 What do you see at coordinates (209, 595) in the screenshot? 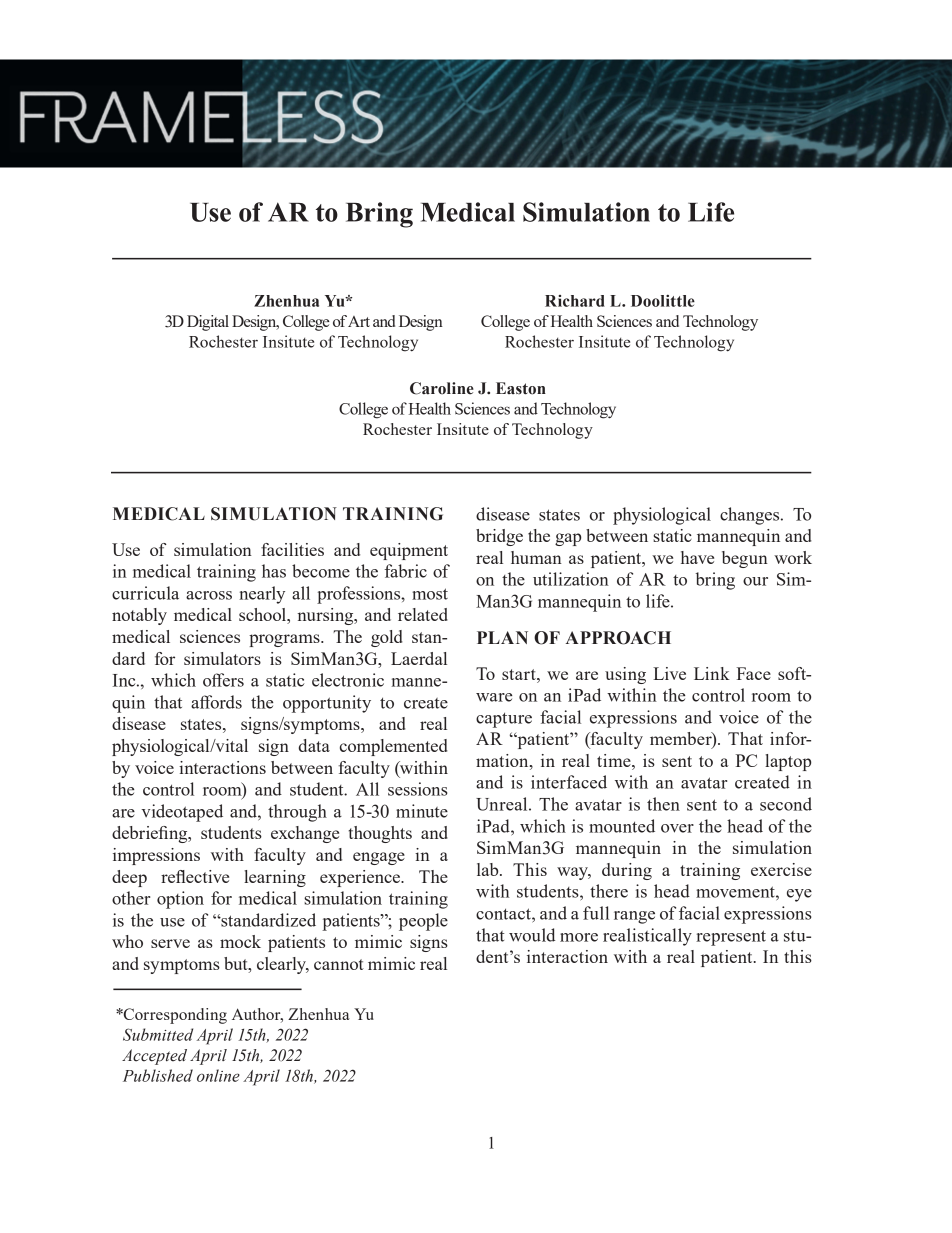
I see `across` at bounding box center [209, 595].
